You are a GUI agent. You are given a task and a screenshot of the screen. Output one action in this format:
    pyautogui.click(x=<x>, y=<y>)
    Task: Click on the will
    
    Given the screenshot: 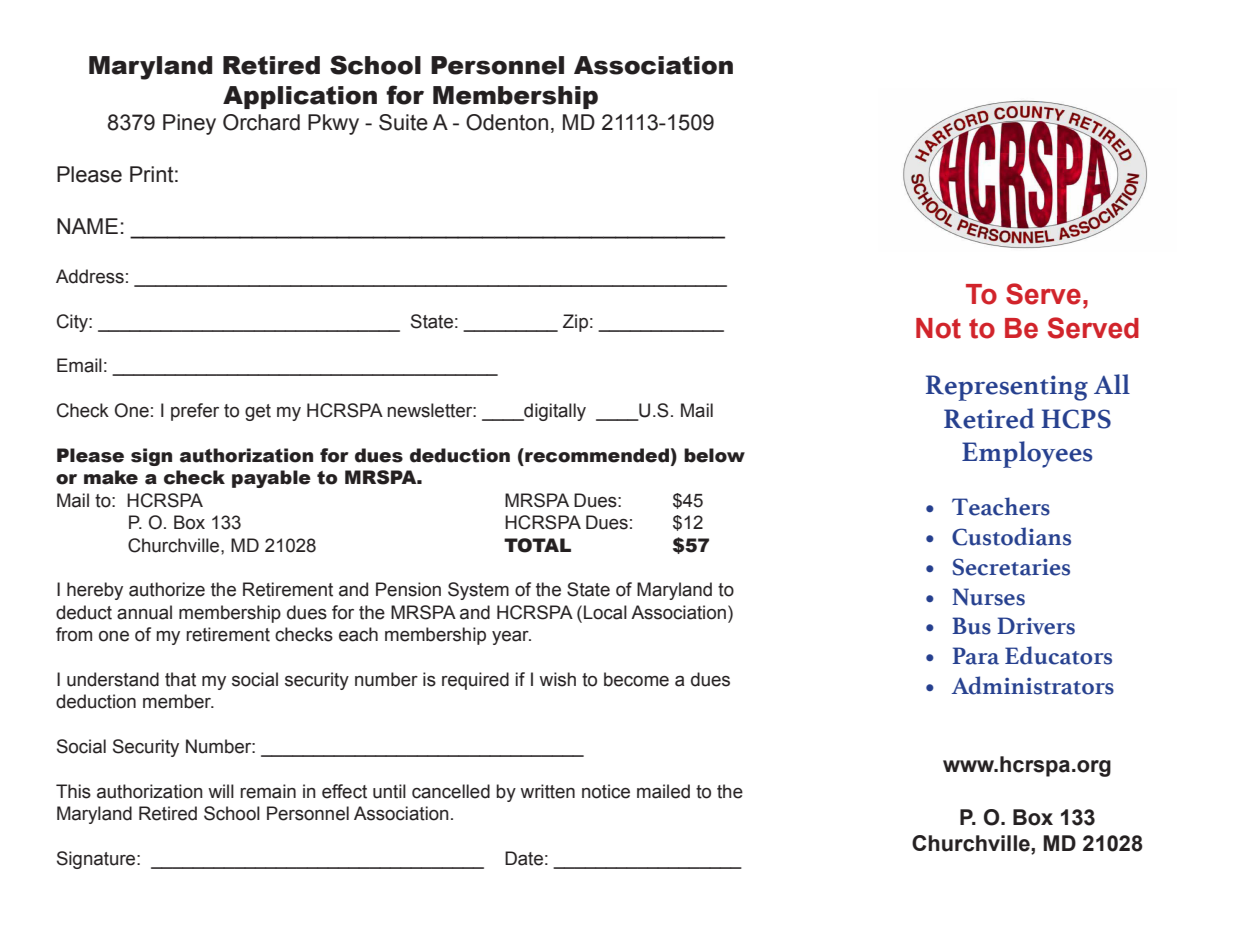 What is the action you would take?
    pyautogui.click(x=221, y=791)
